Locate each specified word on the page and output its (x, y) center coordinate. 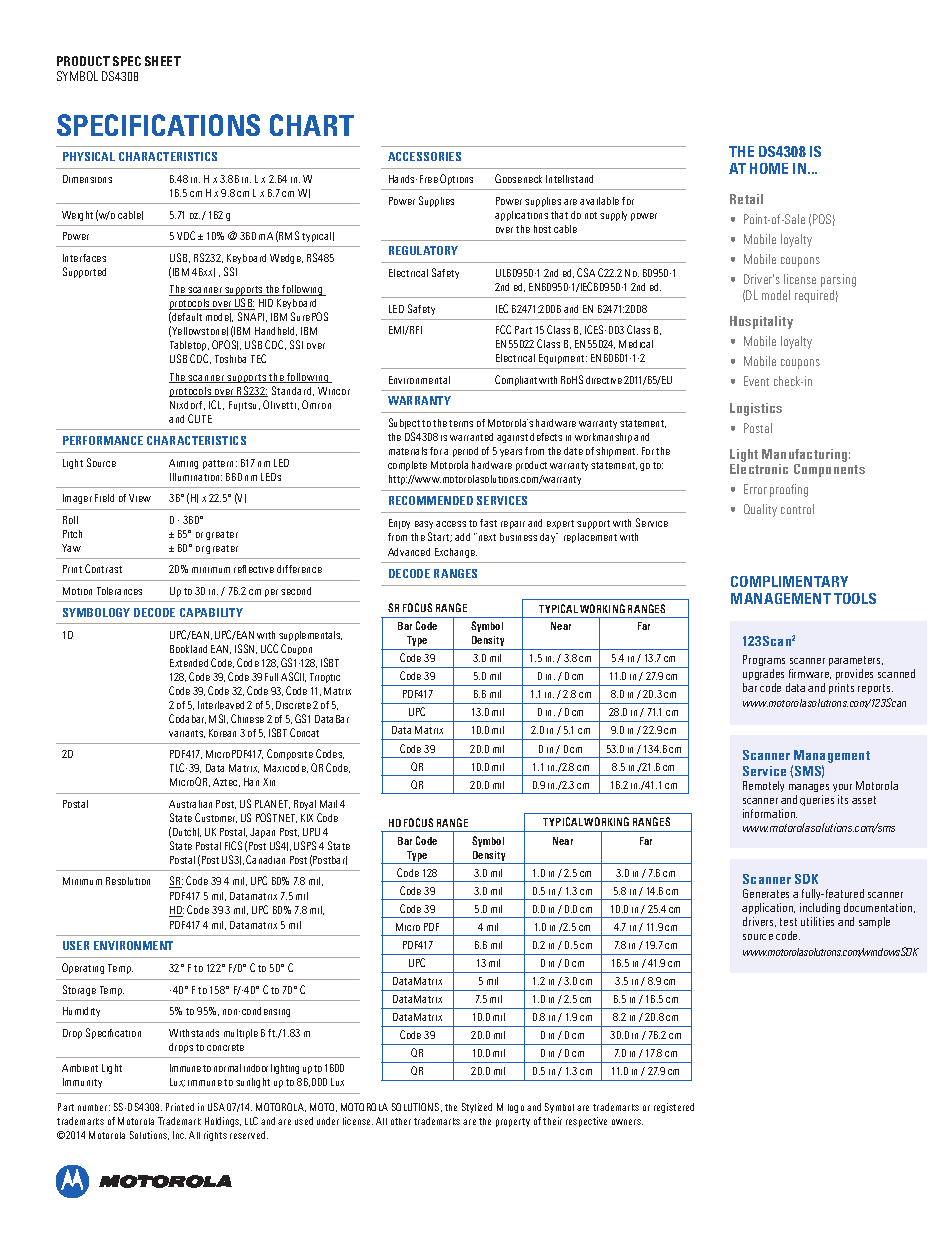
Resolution (128, 881)
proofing (789, 490)
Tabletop (189, 348)
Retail (746, 199)
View (140, 498)
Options (456, 179)
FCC (503, 329)
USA (216, 1107)
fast (488, 523)
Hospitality (761, 322)
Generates (766, 893)
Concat (304, 732)
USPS (305, 845)
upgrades (763, 674)
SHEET (163, 61)
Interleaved (221, 705)
